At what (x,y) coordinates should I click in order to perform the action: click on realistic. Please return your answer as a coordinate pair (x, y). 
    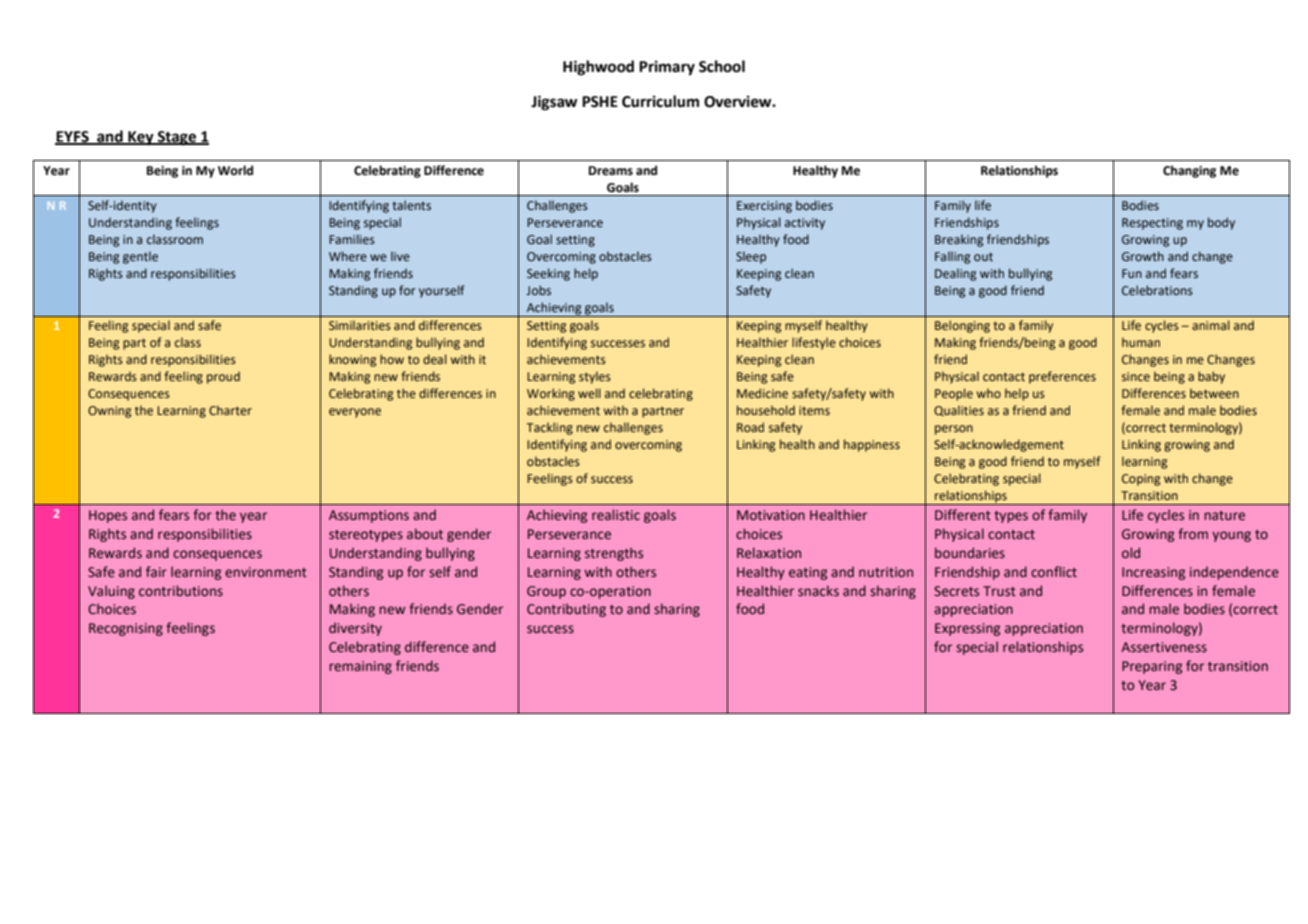
    Looking at the image, I should click on (616, 514).
